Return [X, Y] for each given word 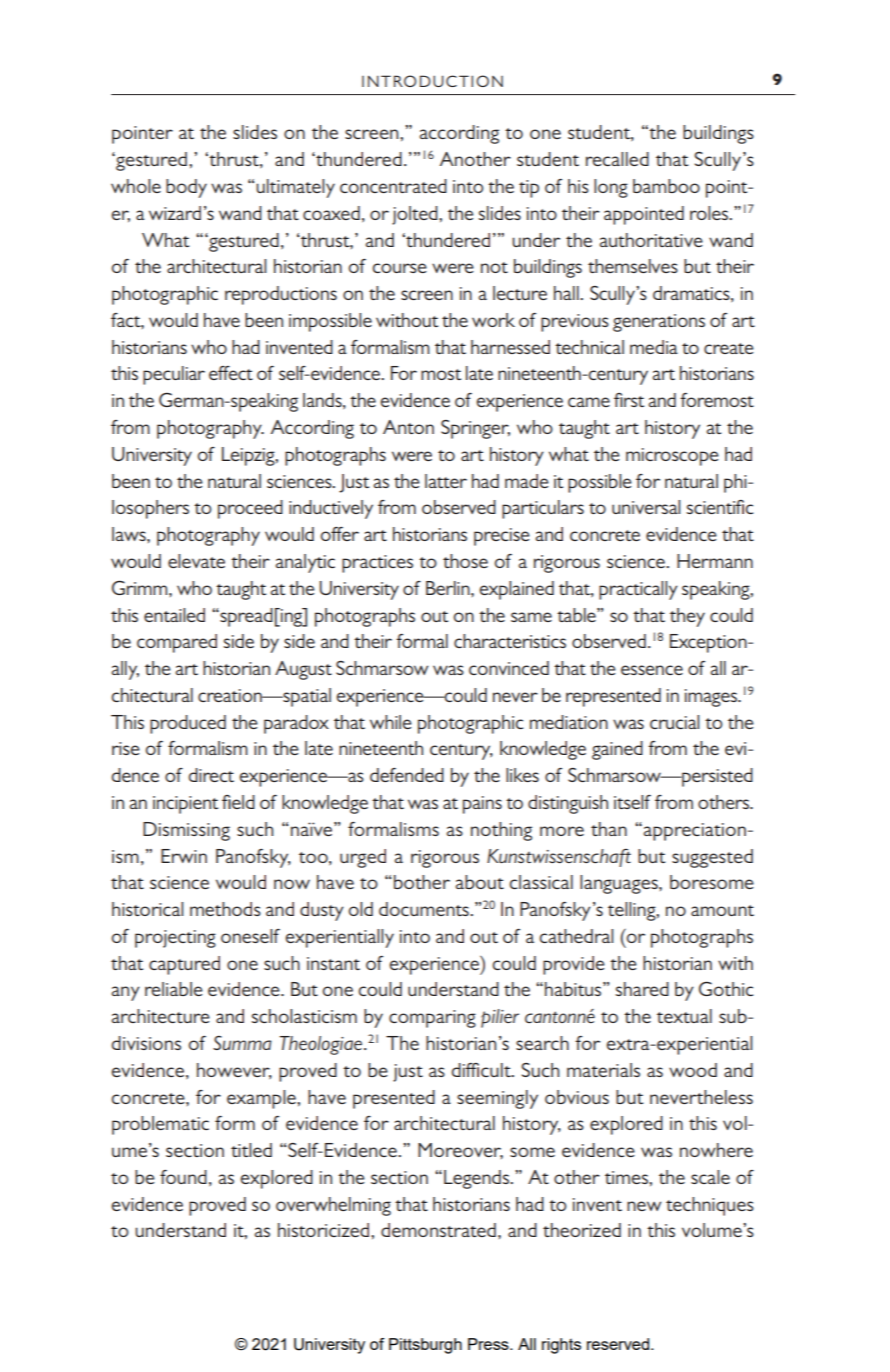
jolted [416, 215]
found [183, 1177]
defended [407, 775]
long [611, 188]
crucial [674, 722]
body [186, 188]
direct [211, 775]
